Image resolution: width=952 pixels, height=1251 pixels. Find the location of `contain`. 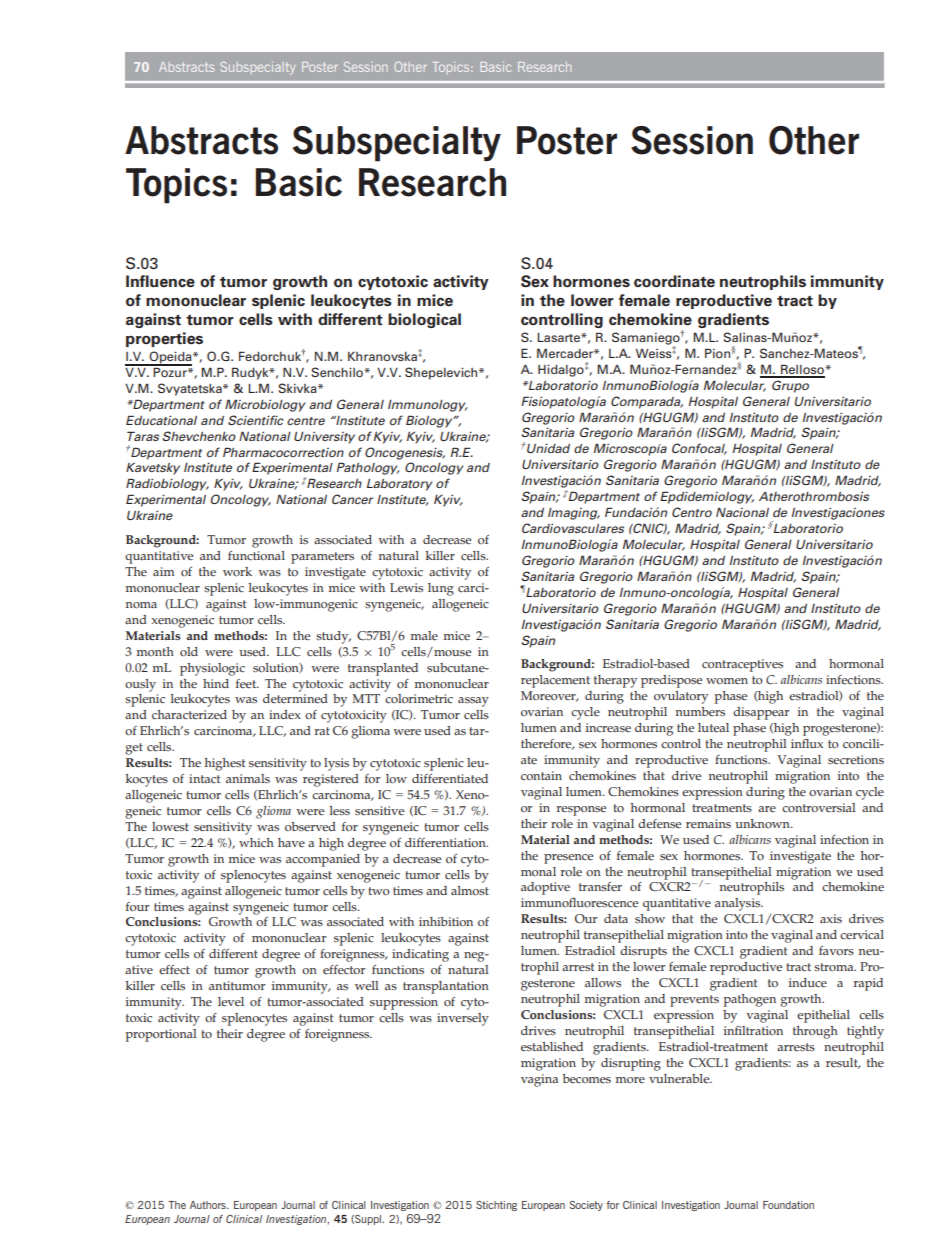

contain is located at coordinates (541, 776).
